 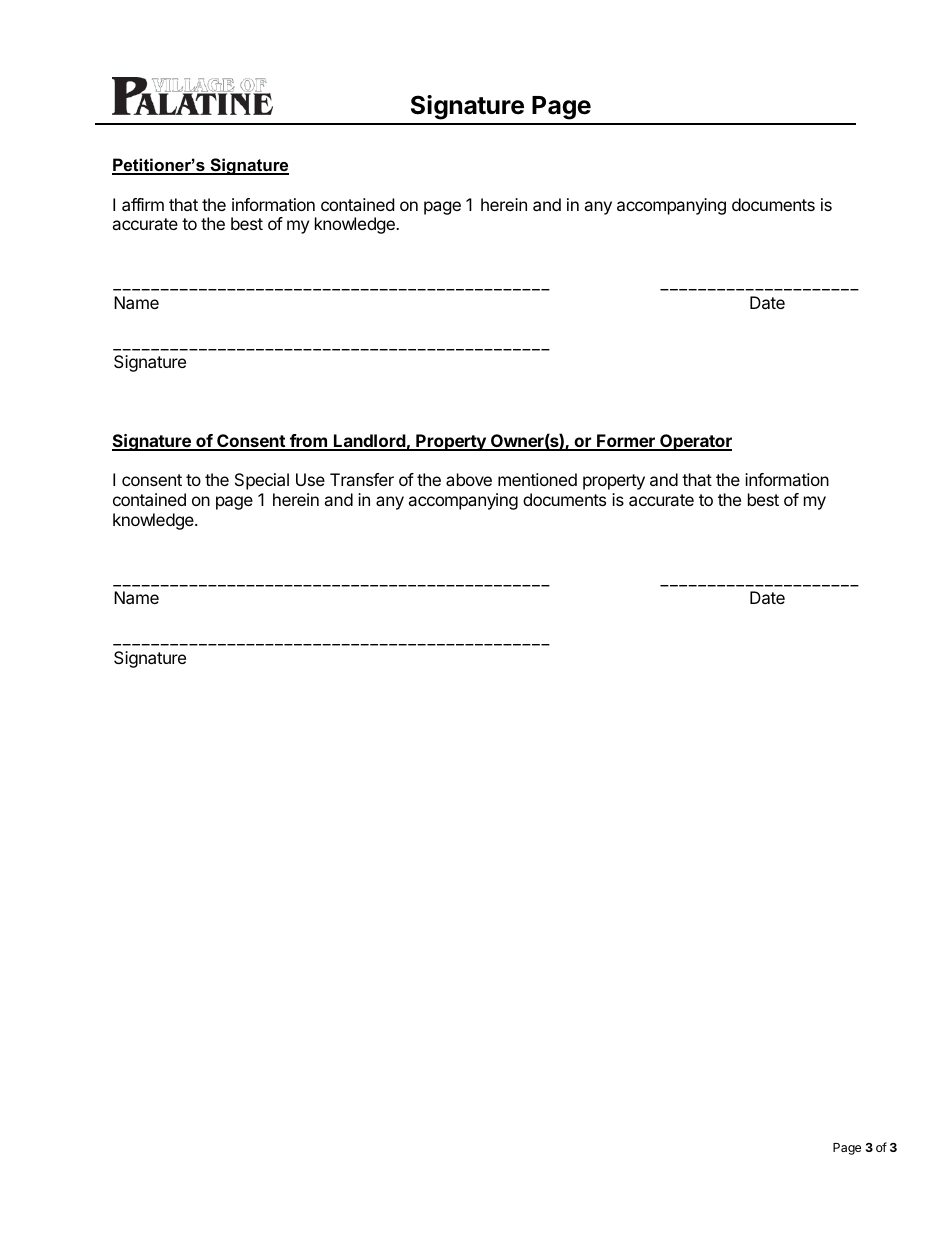 I want to click on Use, so click(x=310, y=479).
